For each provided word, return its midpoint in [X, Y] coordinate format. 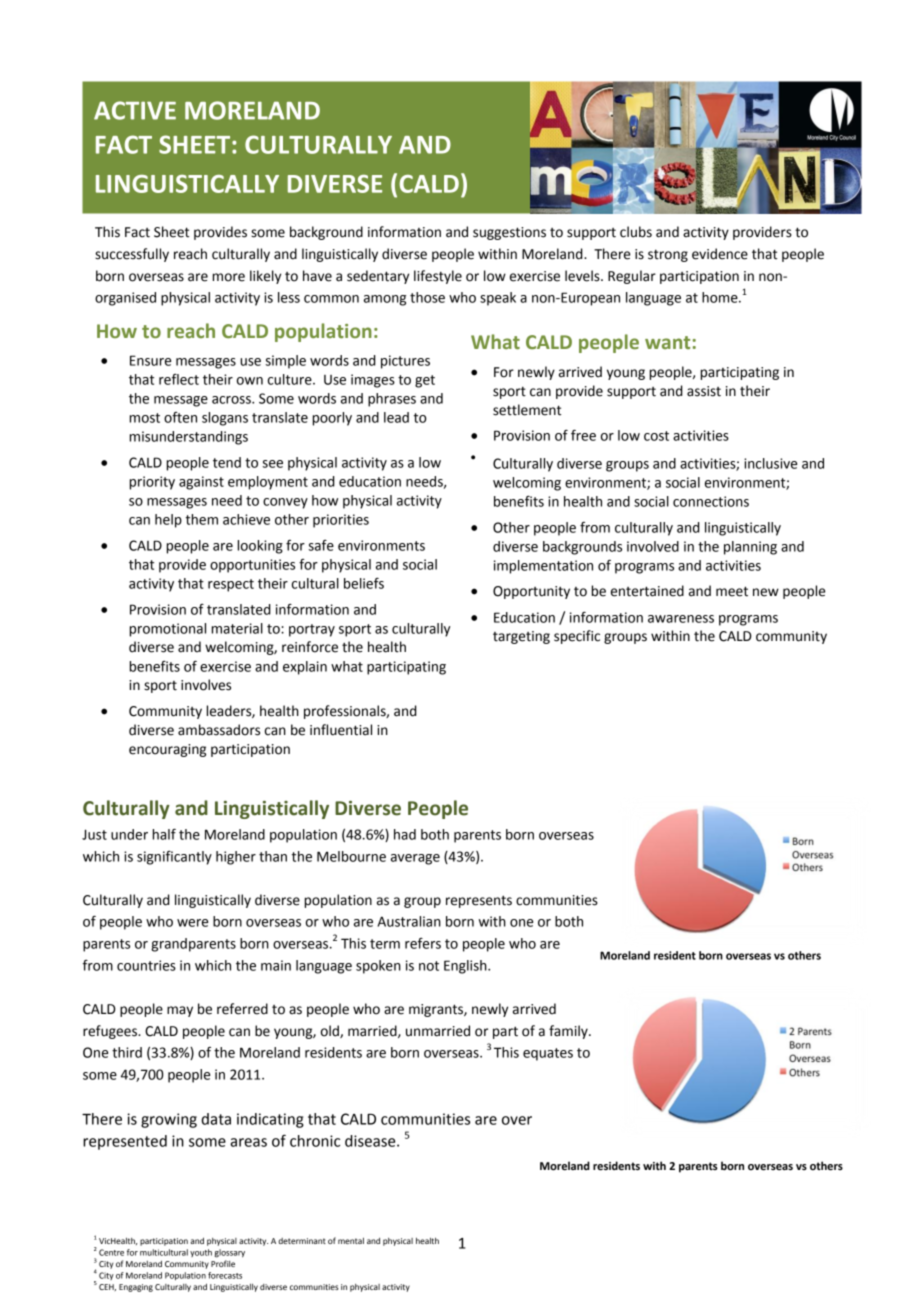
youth [201, 1253]
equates [548, 1054]
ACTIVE [135, 110]
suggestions [509, 233]
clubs [636, 232]
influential [341, 730]
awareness [681, 619]
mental [351, 1241]
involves [206, 685]
